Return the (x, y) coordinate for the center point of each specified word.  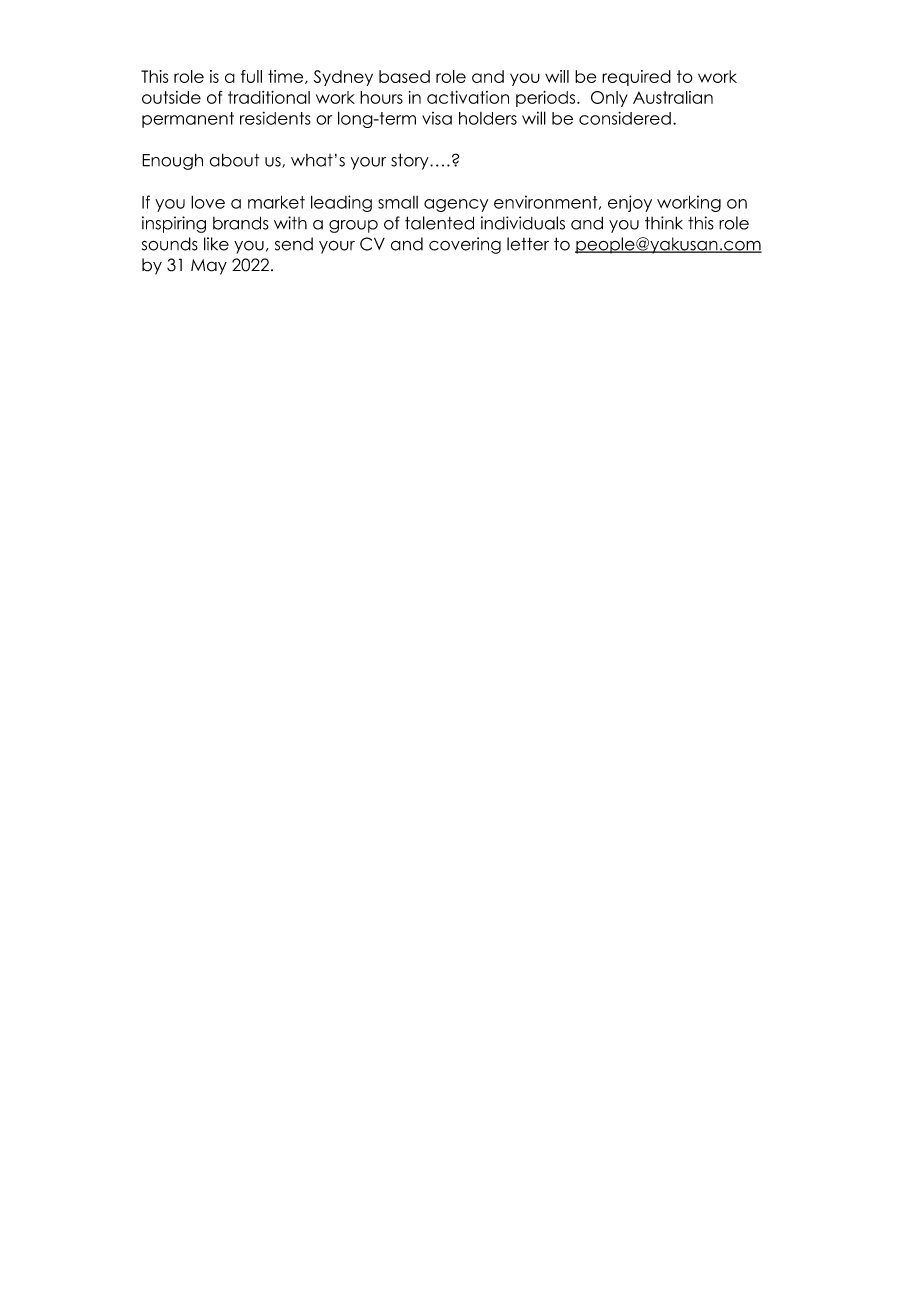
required (636, 78)
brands (241, 223)
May (209, 267)
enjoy (630, 203)
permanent (188, 120)
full (251, 76)
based (404, 76)
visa (437, 118)
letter (528, 244)
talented (439, 223)
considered (625, 118)
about (234, 160)
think (664, 223)
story (411, 161)
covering (465, 245)
